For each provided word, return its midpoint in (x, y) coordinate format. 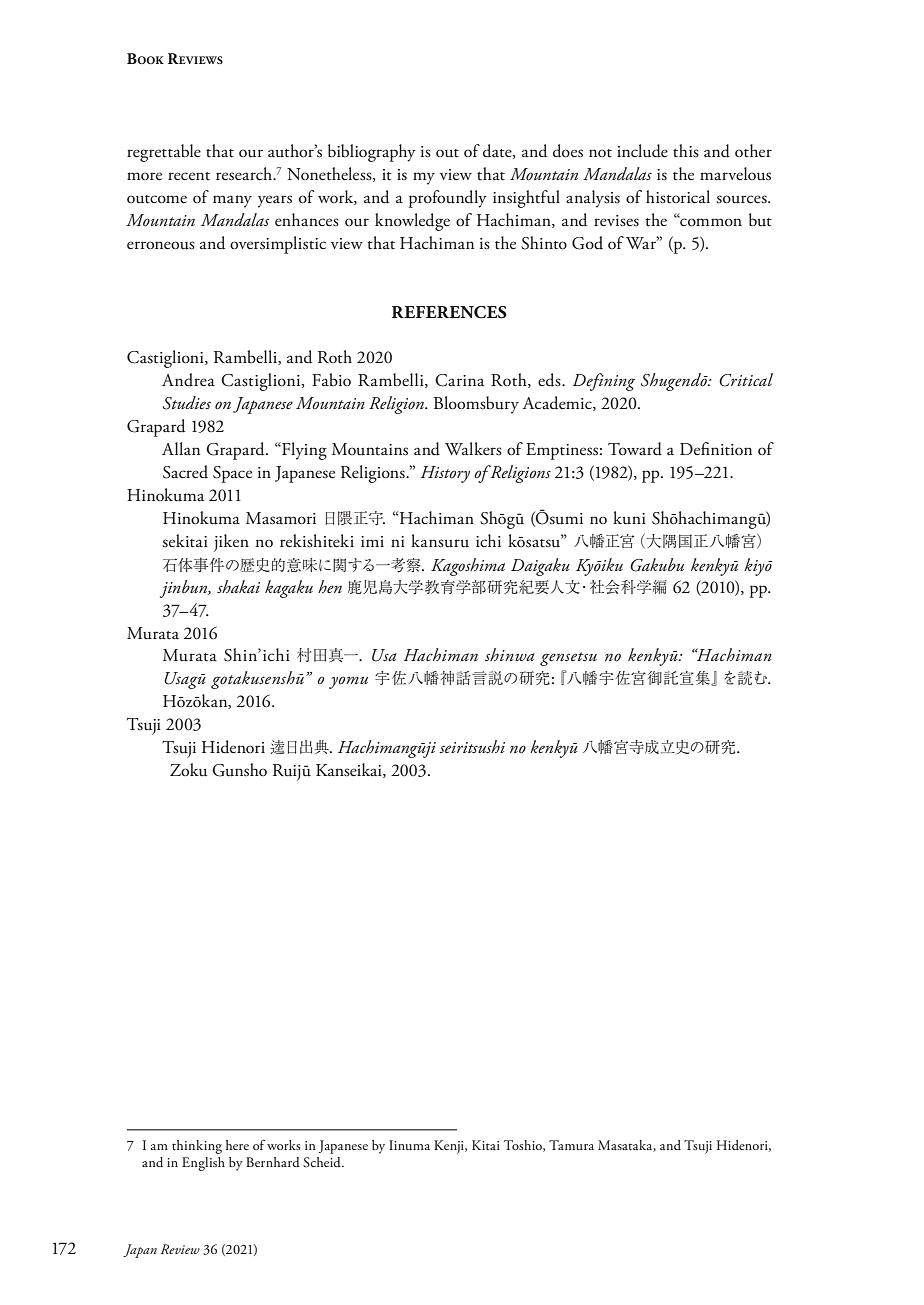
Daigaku (540, 567)
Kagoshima (468, 567)
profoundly (448, 199)
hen (330, 586)
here (237, 1145)
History (445, 474)
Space (232, 474)
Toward (635, 449)
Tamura (571, 1145)
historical (678, 197)
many (232, 201)
